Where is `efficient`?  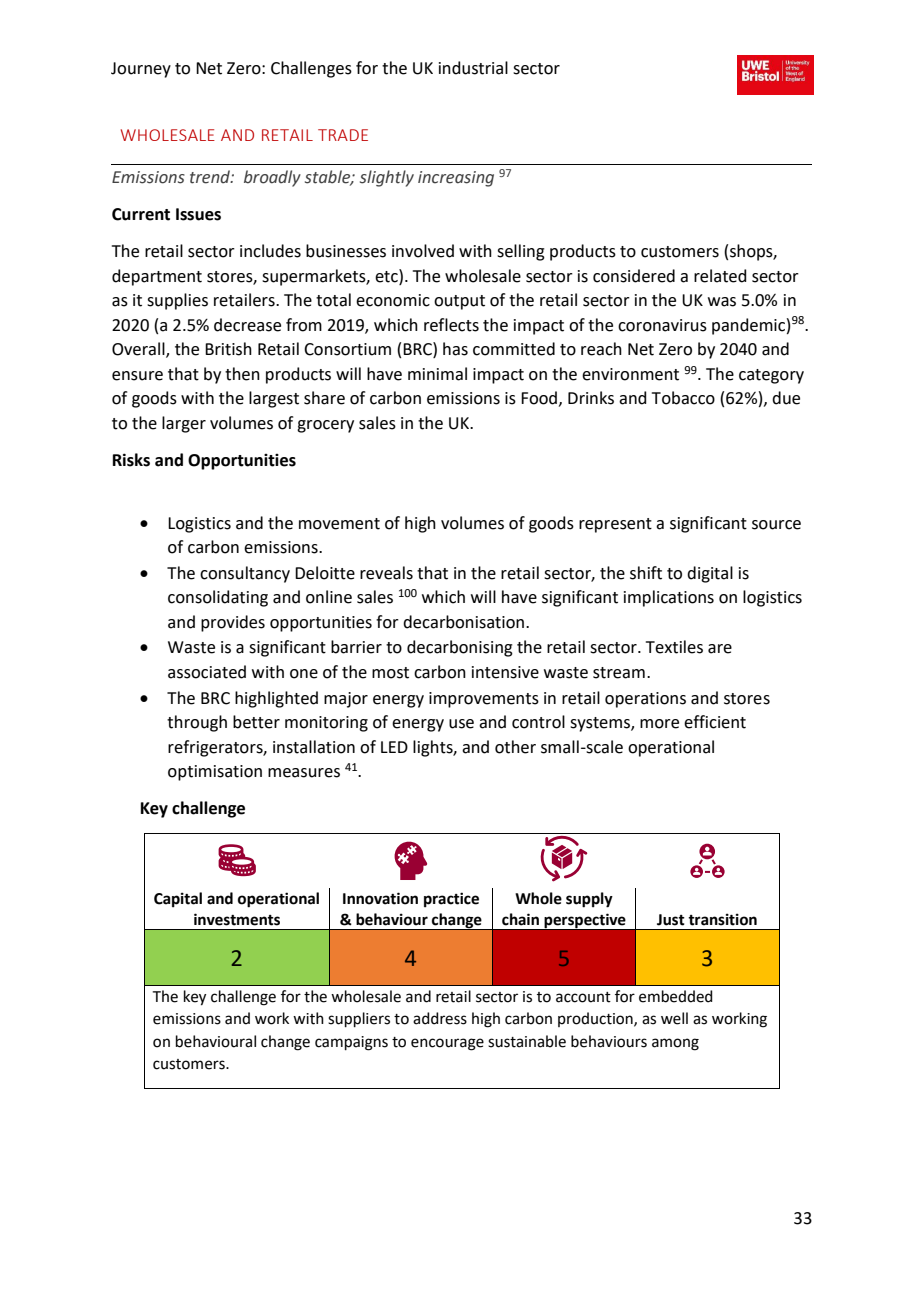 efficient is located at coordinates (715, 722).
